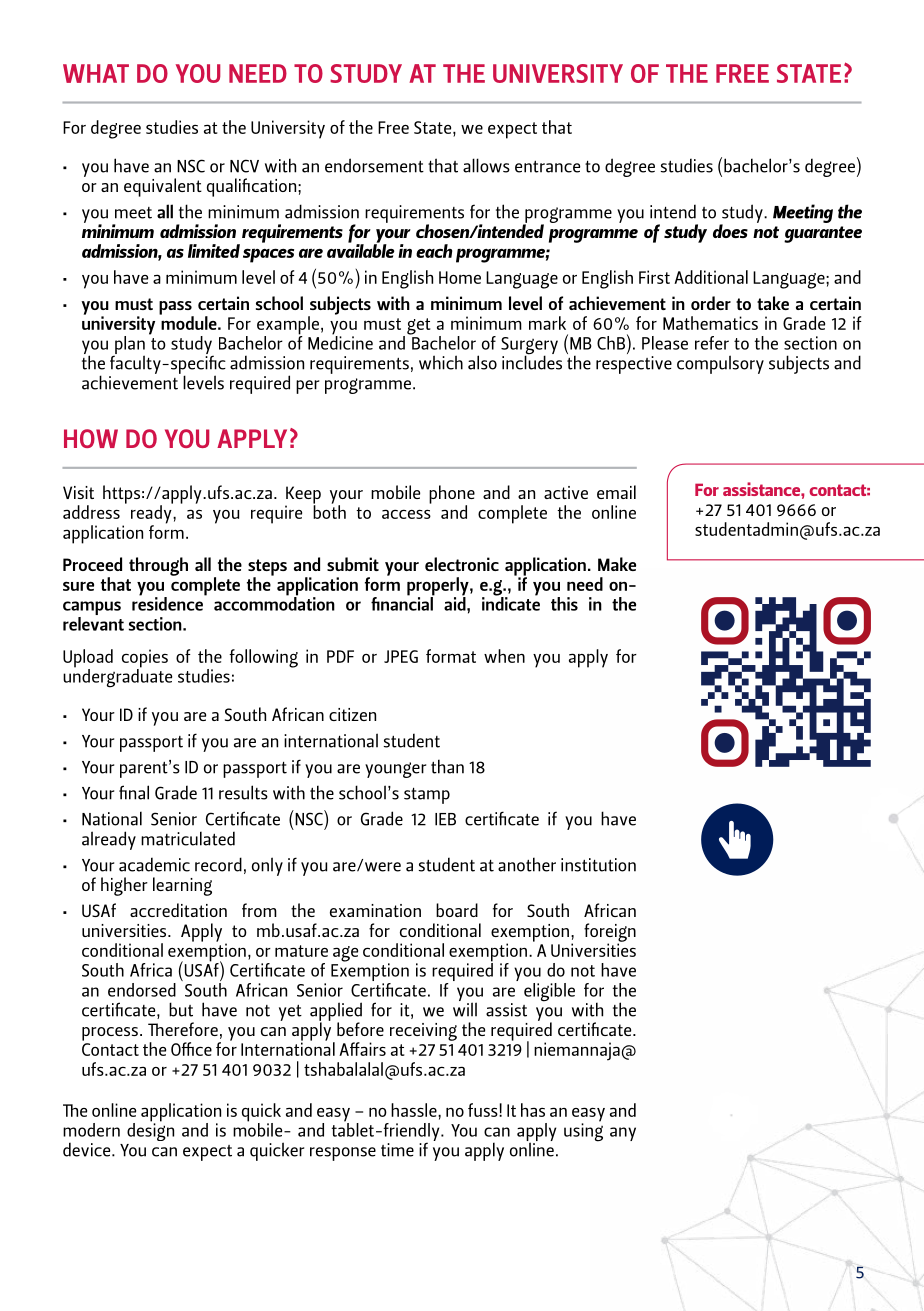 This image has height=1311, width=924. Describe the element at coordinates (96, 73) in the image. I see `WHAT` at that location.
